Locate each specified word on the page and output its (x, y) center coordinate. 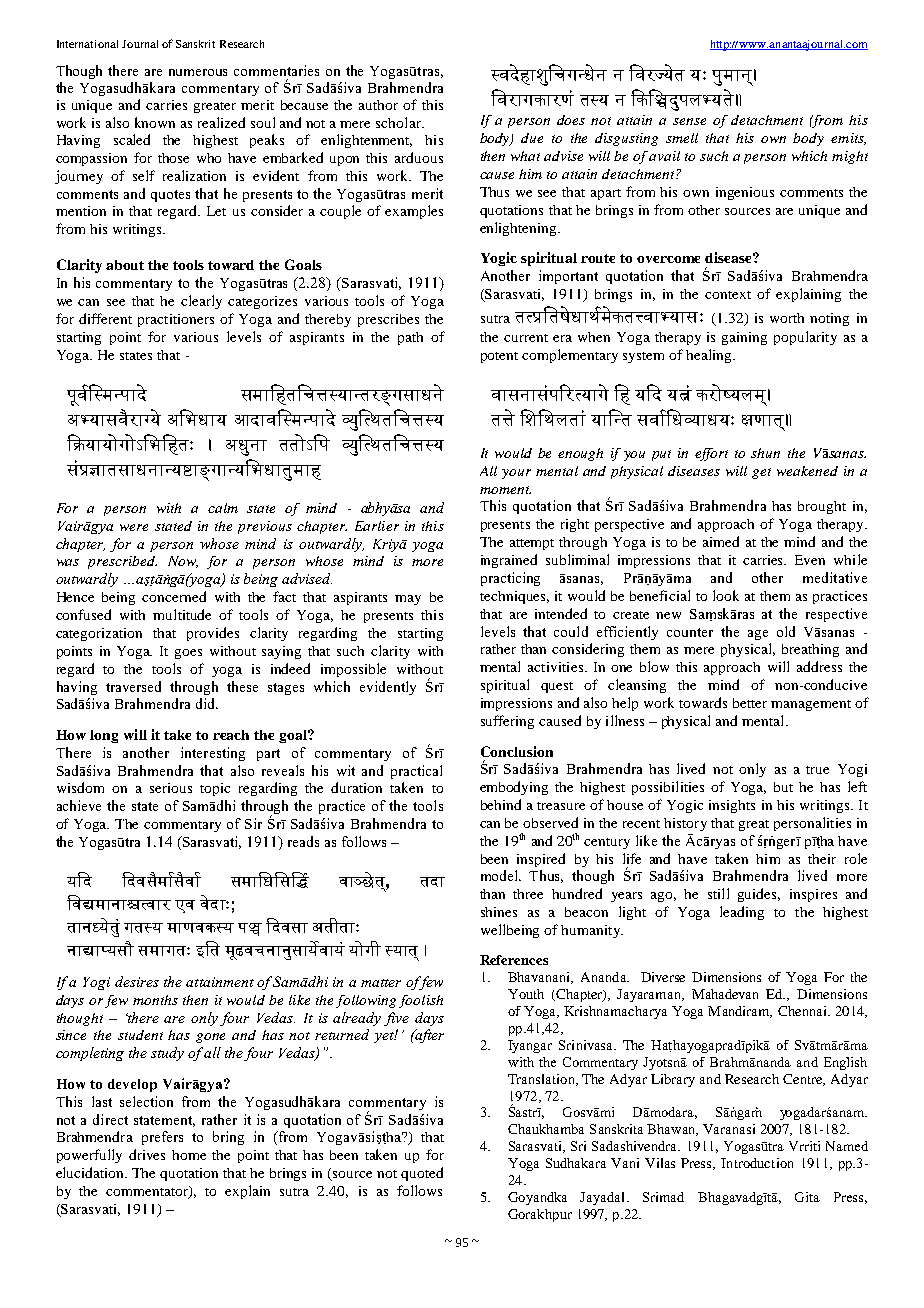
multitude (182, 614)
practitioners (176, 320)
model (501, 875)
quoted (422, 1174)
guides (759, 895)
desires (137, 981)
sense (689, 121)
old (786, 631)
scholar (399, 122)
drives (147, 1154)
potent (499, 357)
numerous (198, 72)
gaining (744, 338)
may (408, 600)
